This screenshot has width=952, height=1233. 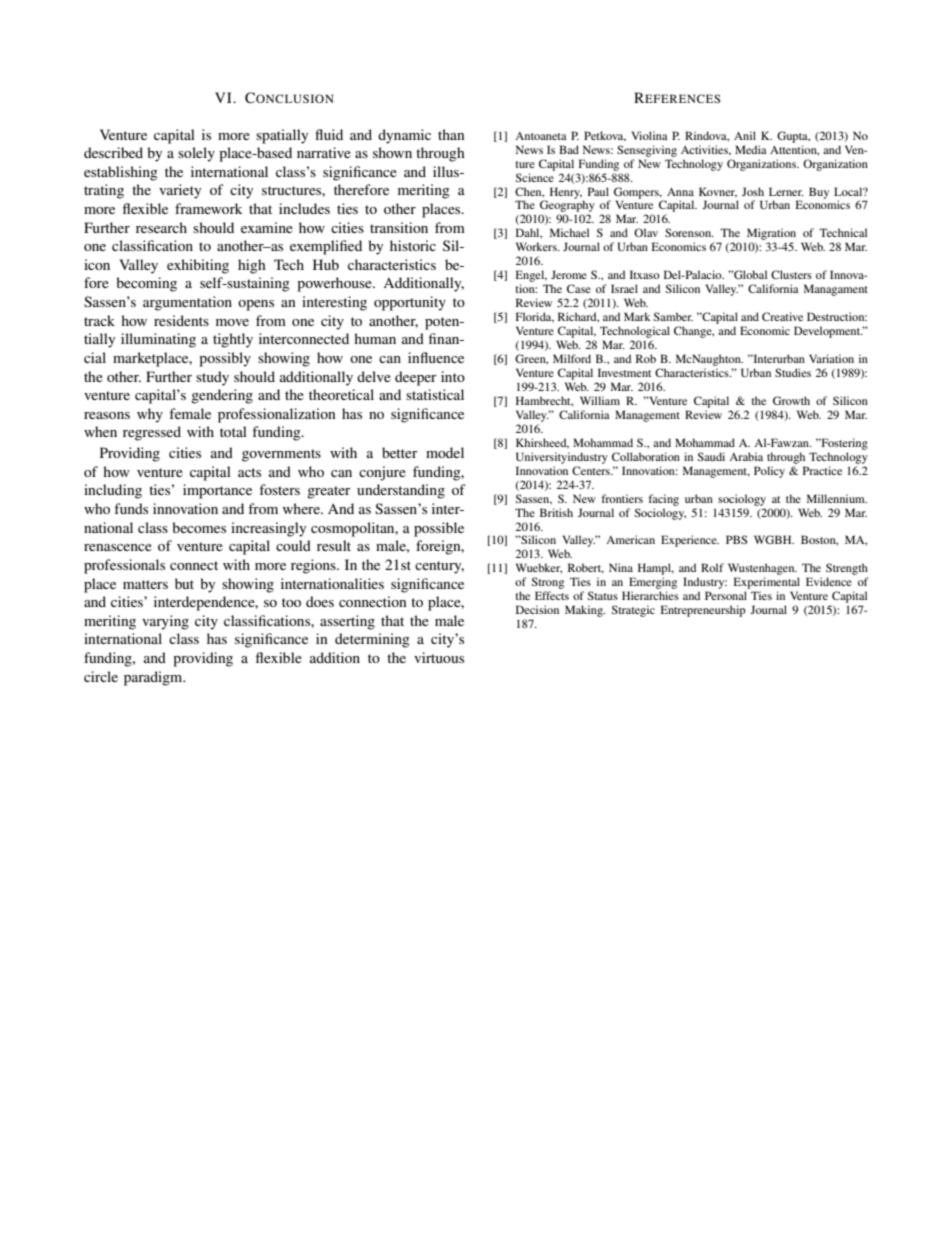 I want to click on why, so click(x=150, y=415).
